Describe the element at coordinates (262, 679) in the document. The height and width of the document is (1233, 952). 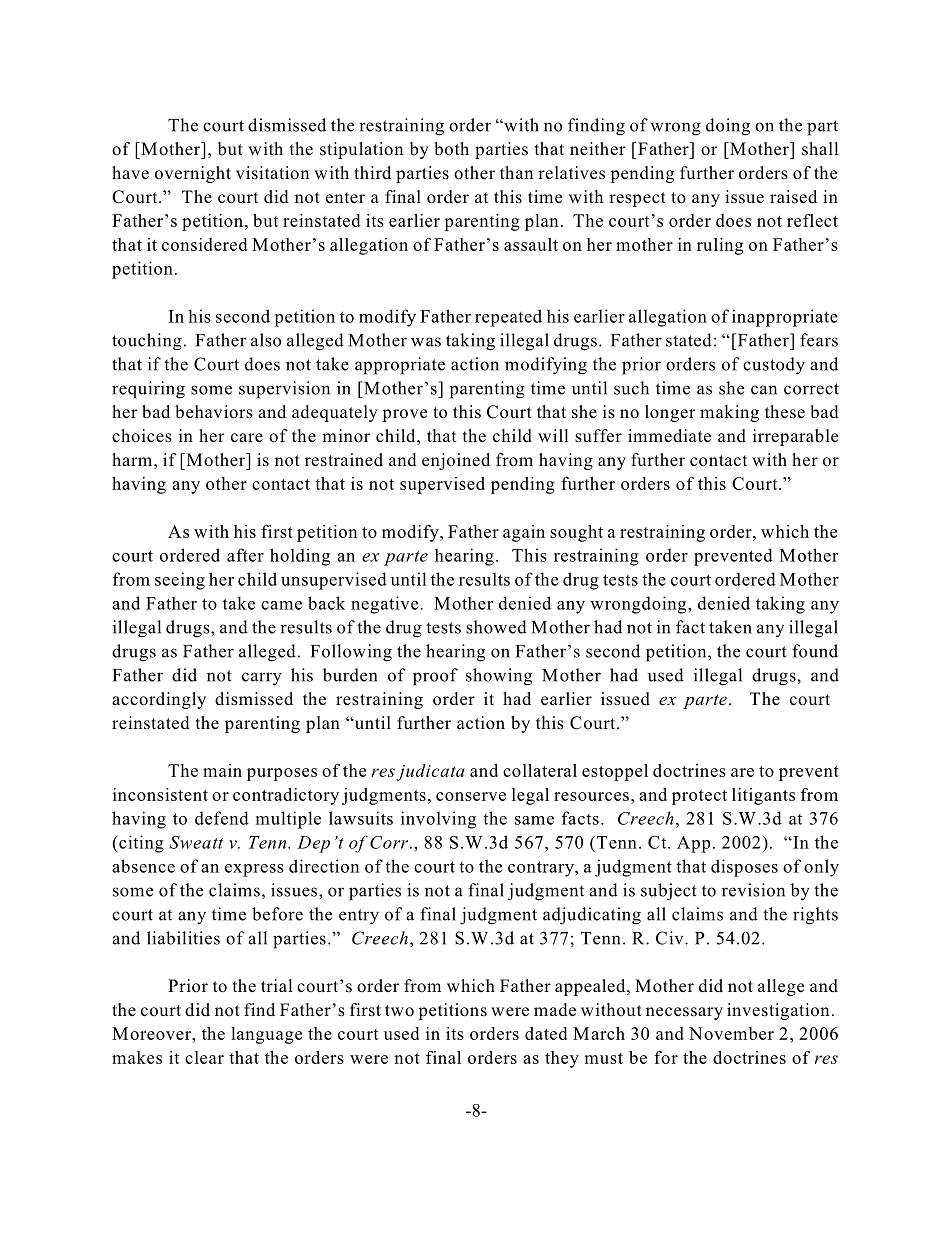
I see `carry` at that location.
